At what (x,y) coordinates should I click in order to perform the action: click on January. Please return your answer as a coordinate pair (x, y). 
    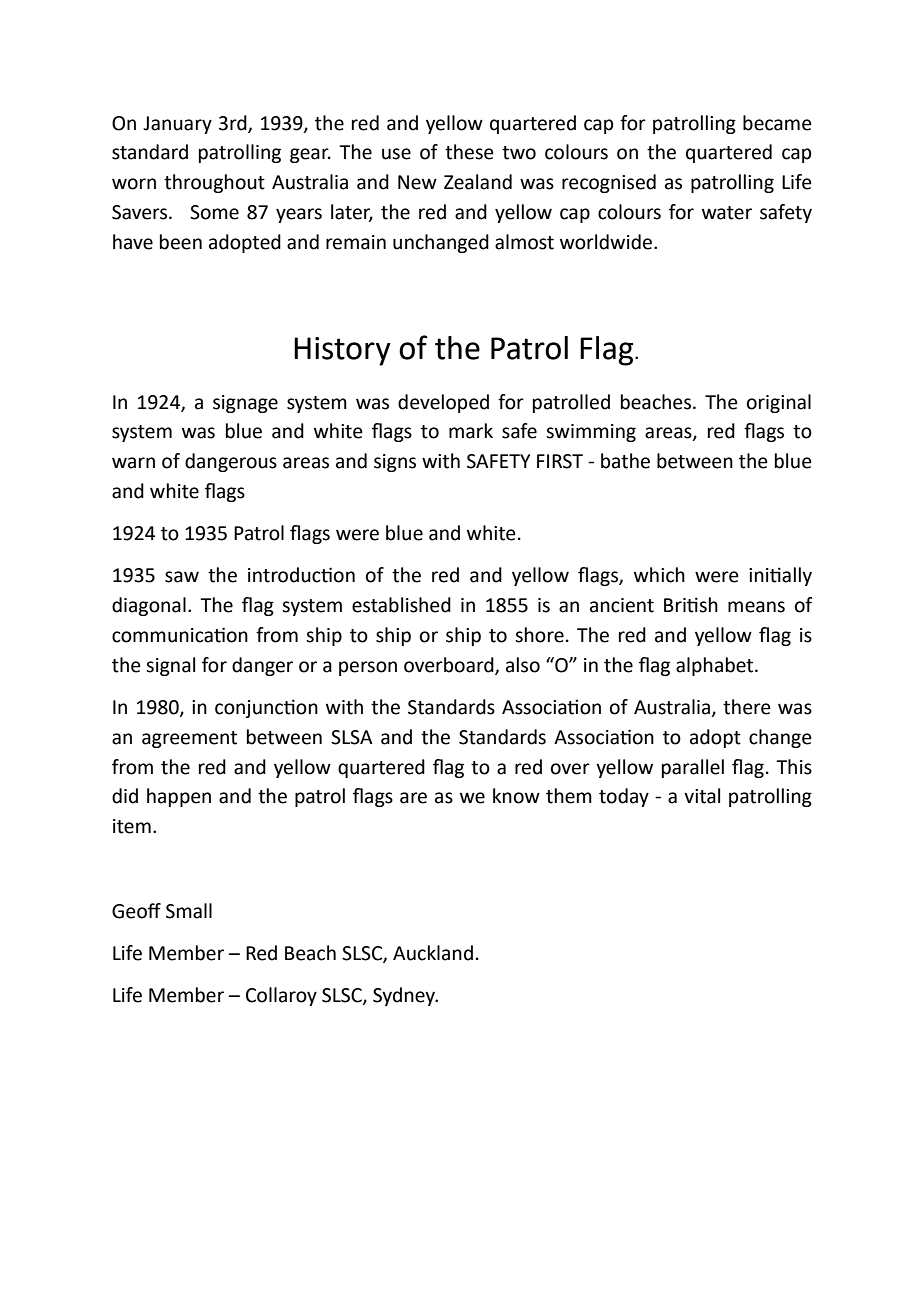
    Looking at the image, I should click on (177, 125).
